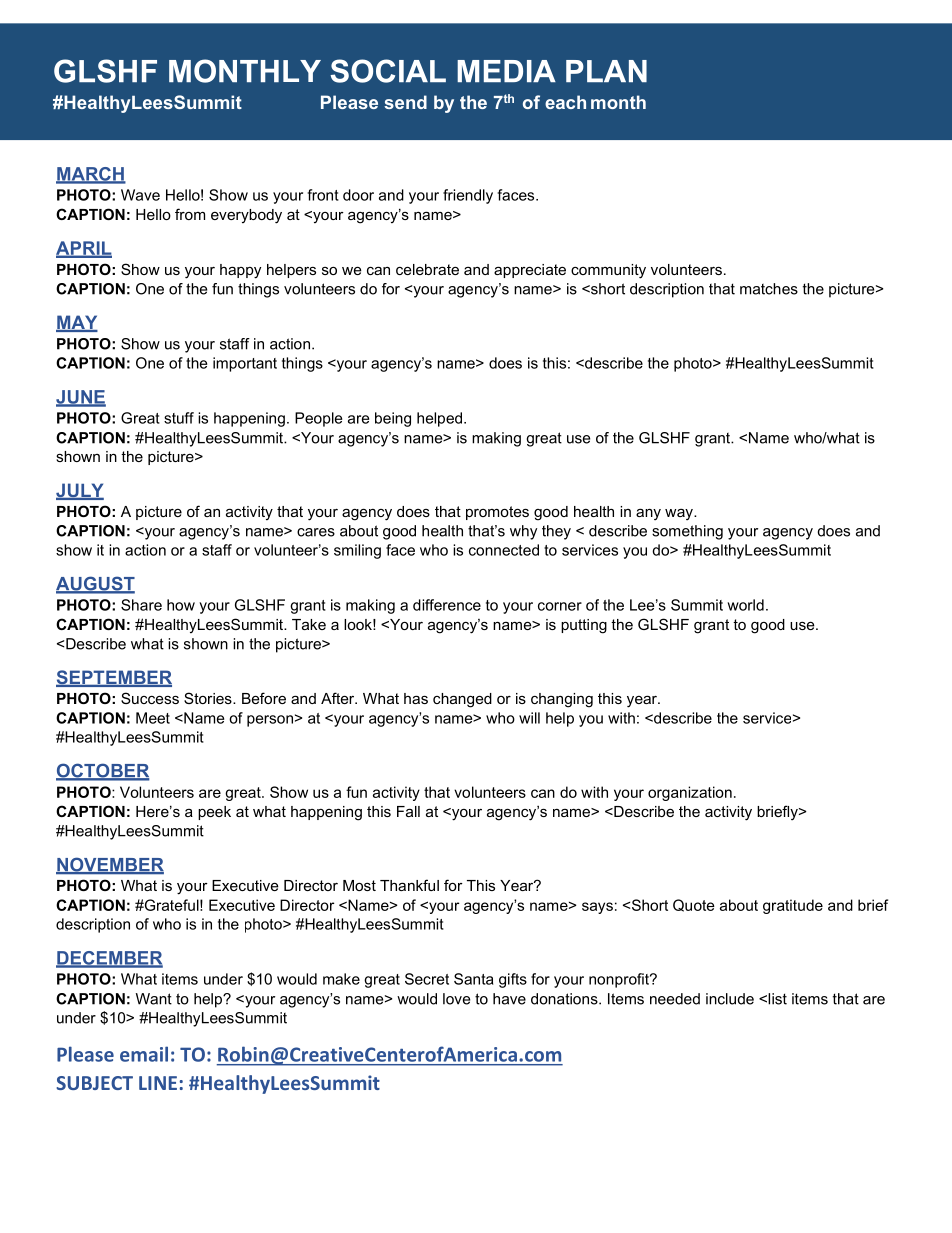 The image size is (952, 1233). Describe the element at coordinates (245, 71) in the document. I see `MONTHLY` at that location.
